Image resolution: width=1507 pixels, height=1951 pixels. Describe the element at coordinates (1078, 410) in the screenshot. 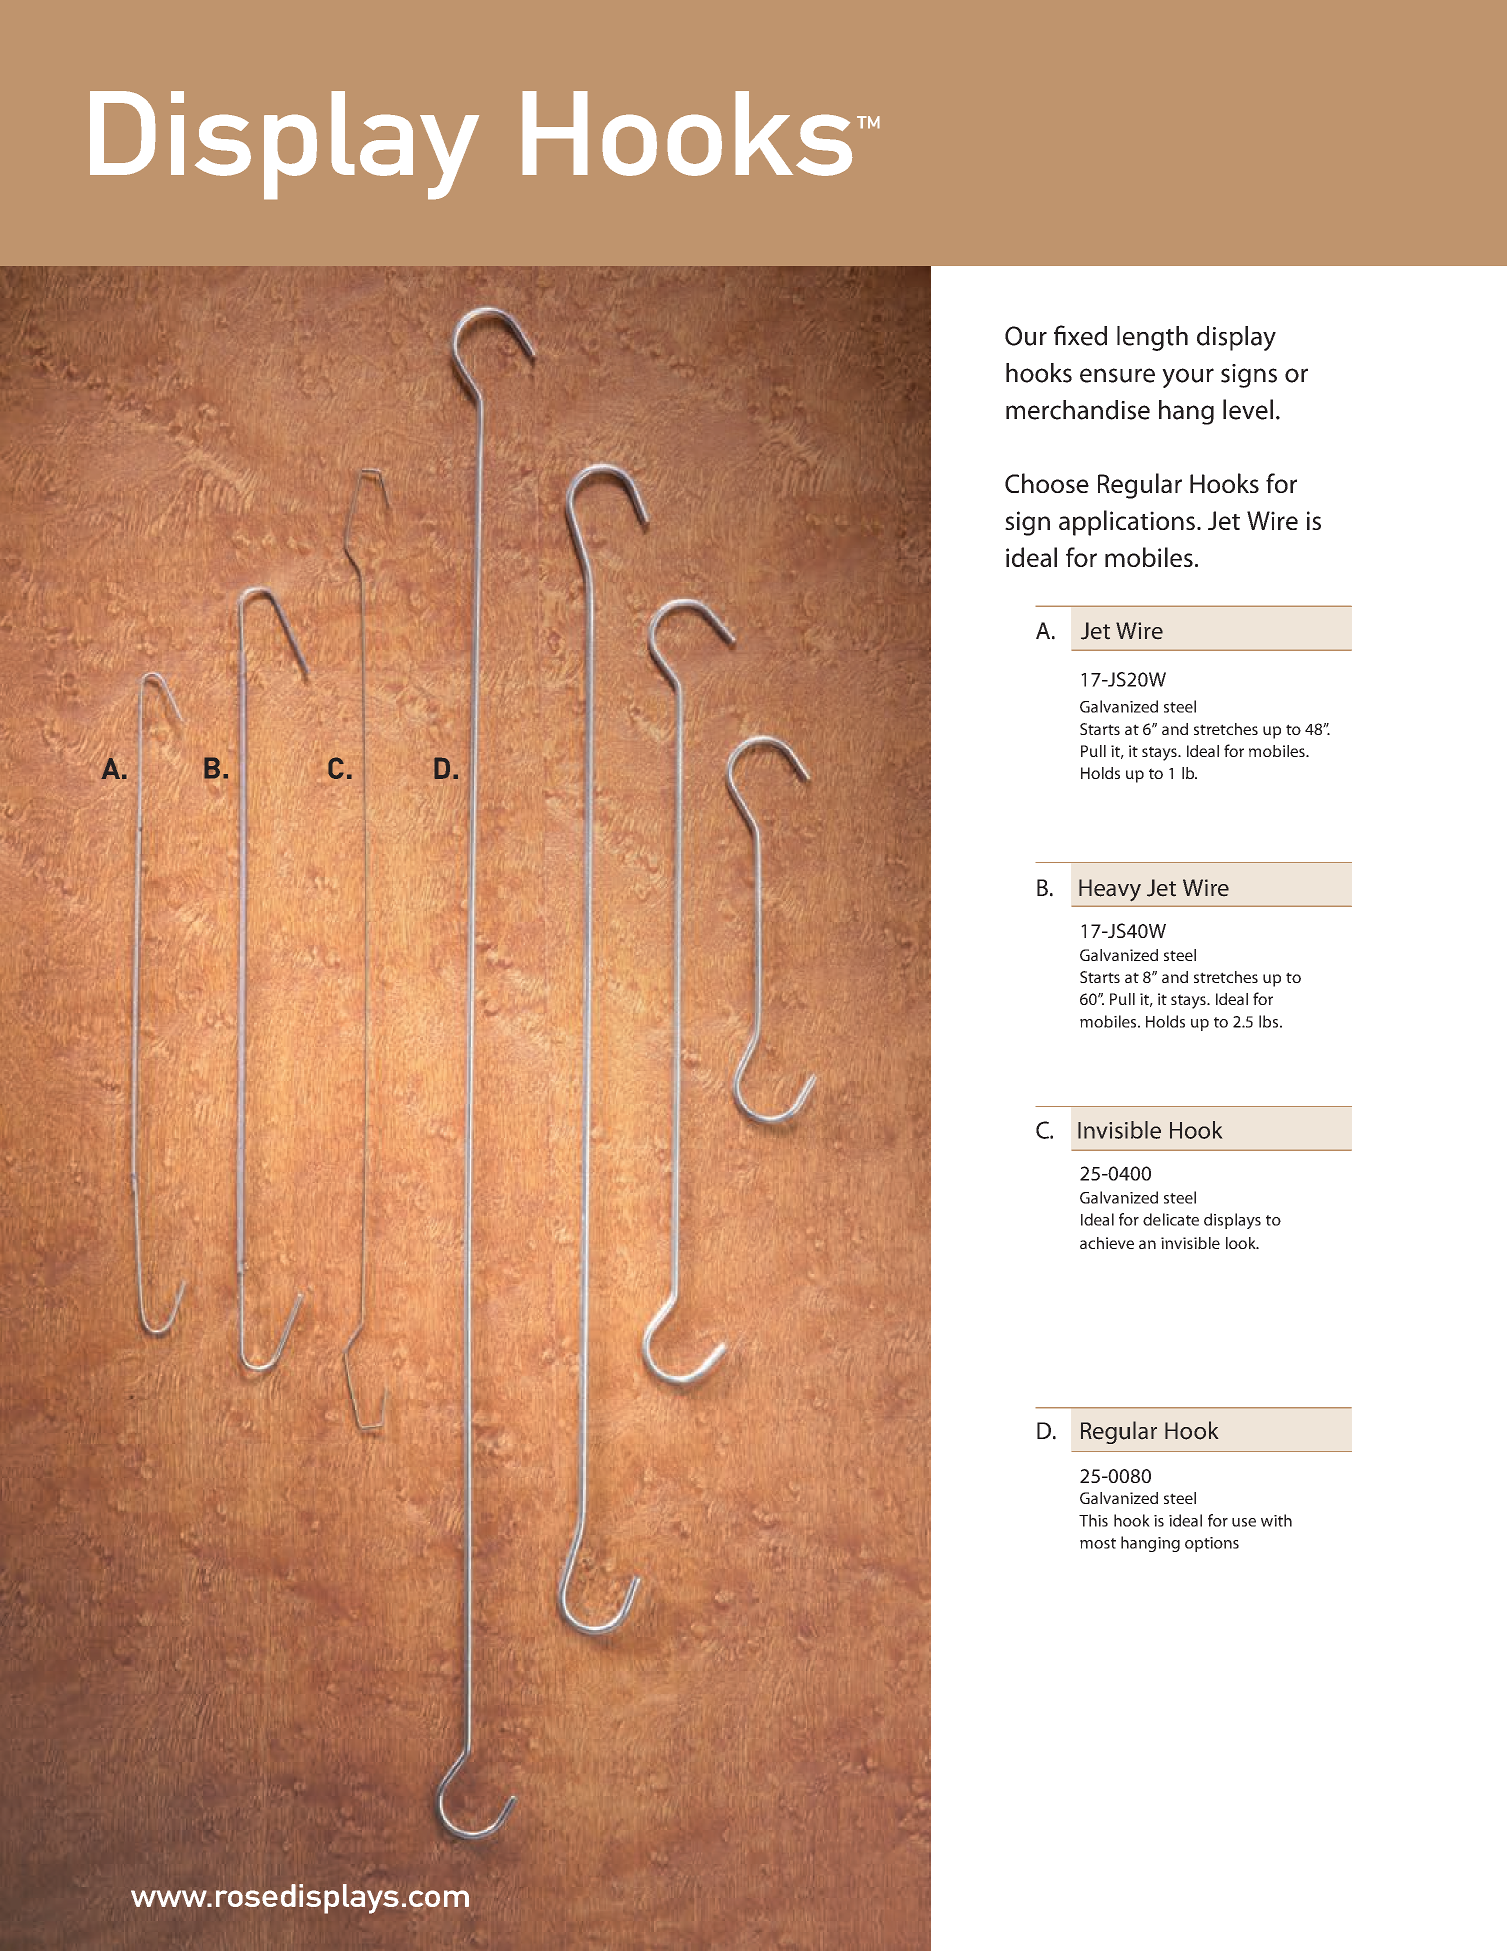

I see `merchandise` at that location.
